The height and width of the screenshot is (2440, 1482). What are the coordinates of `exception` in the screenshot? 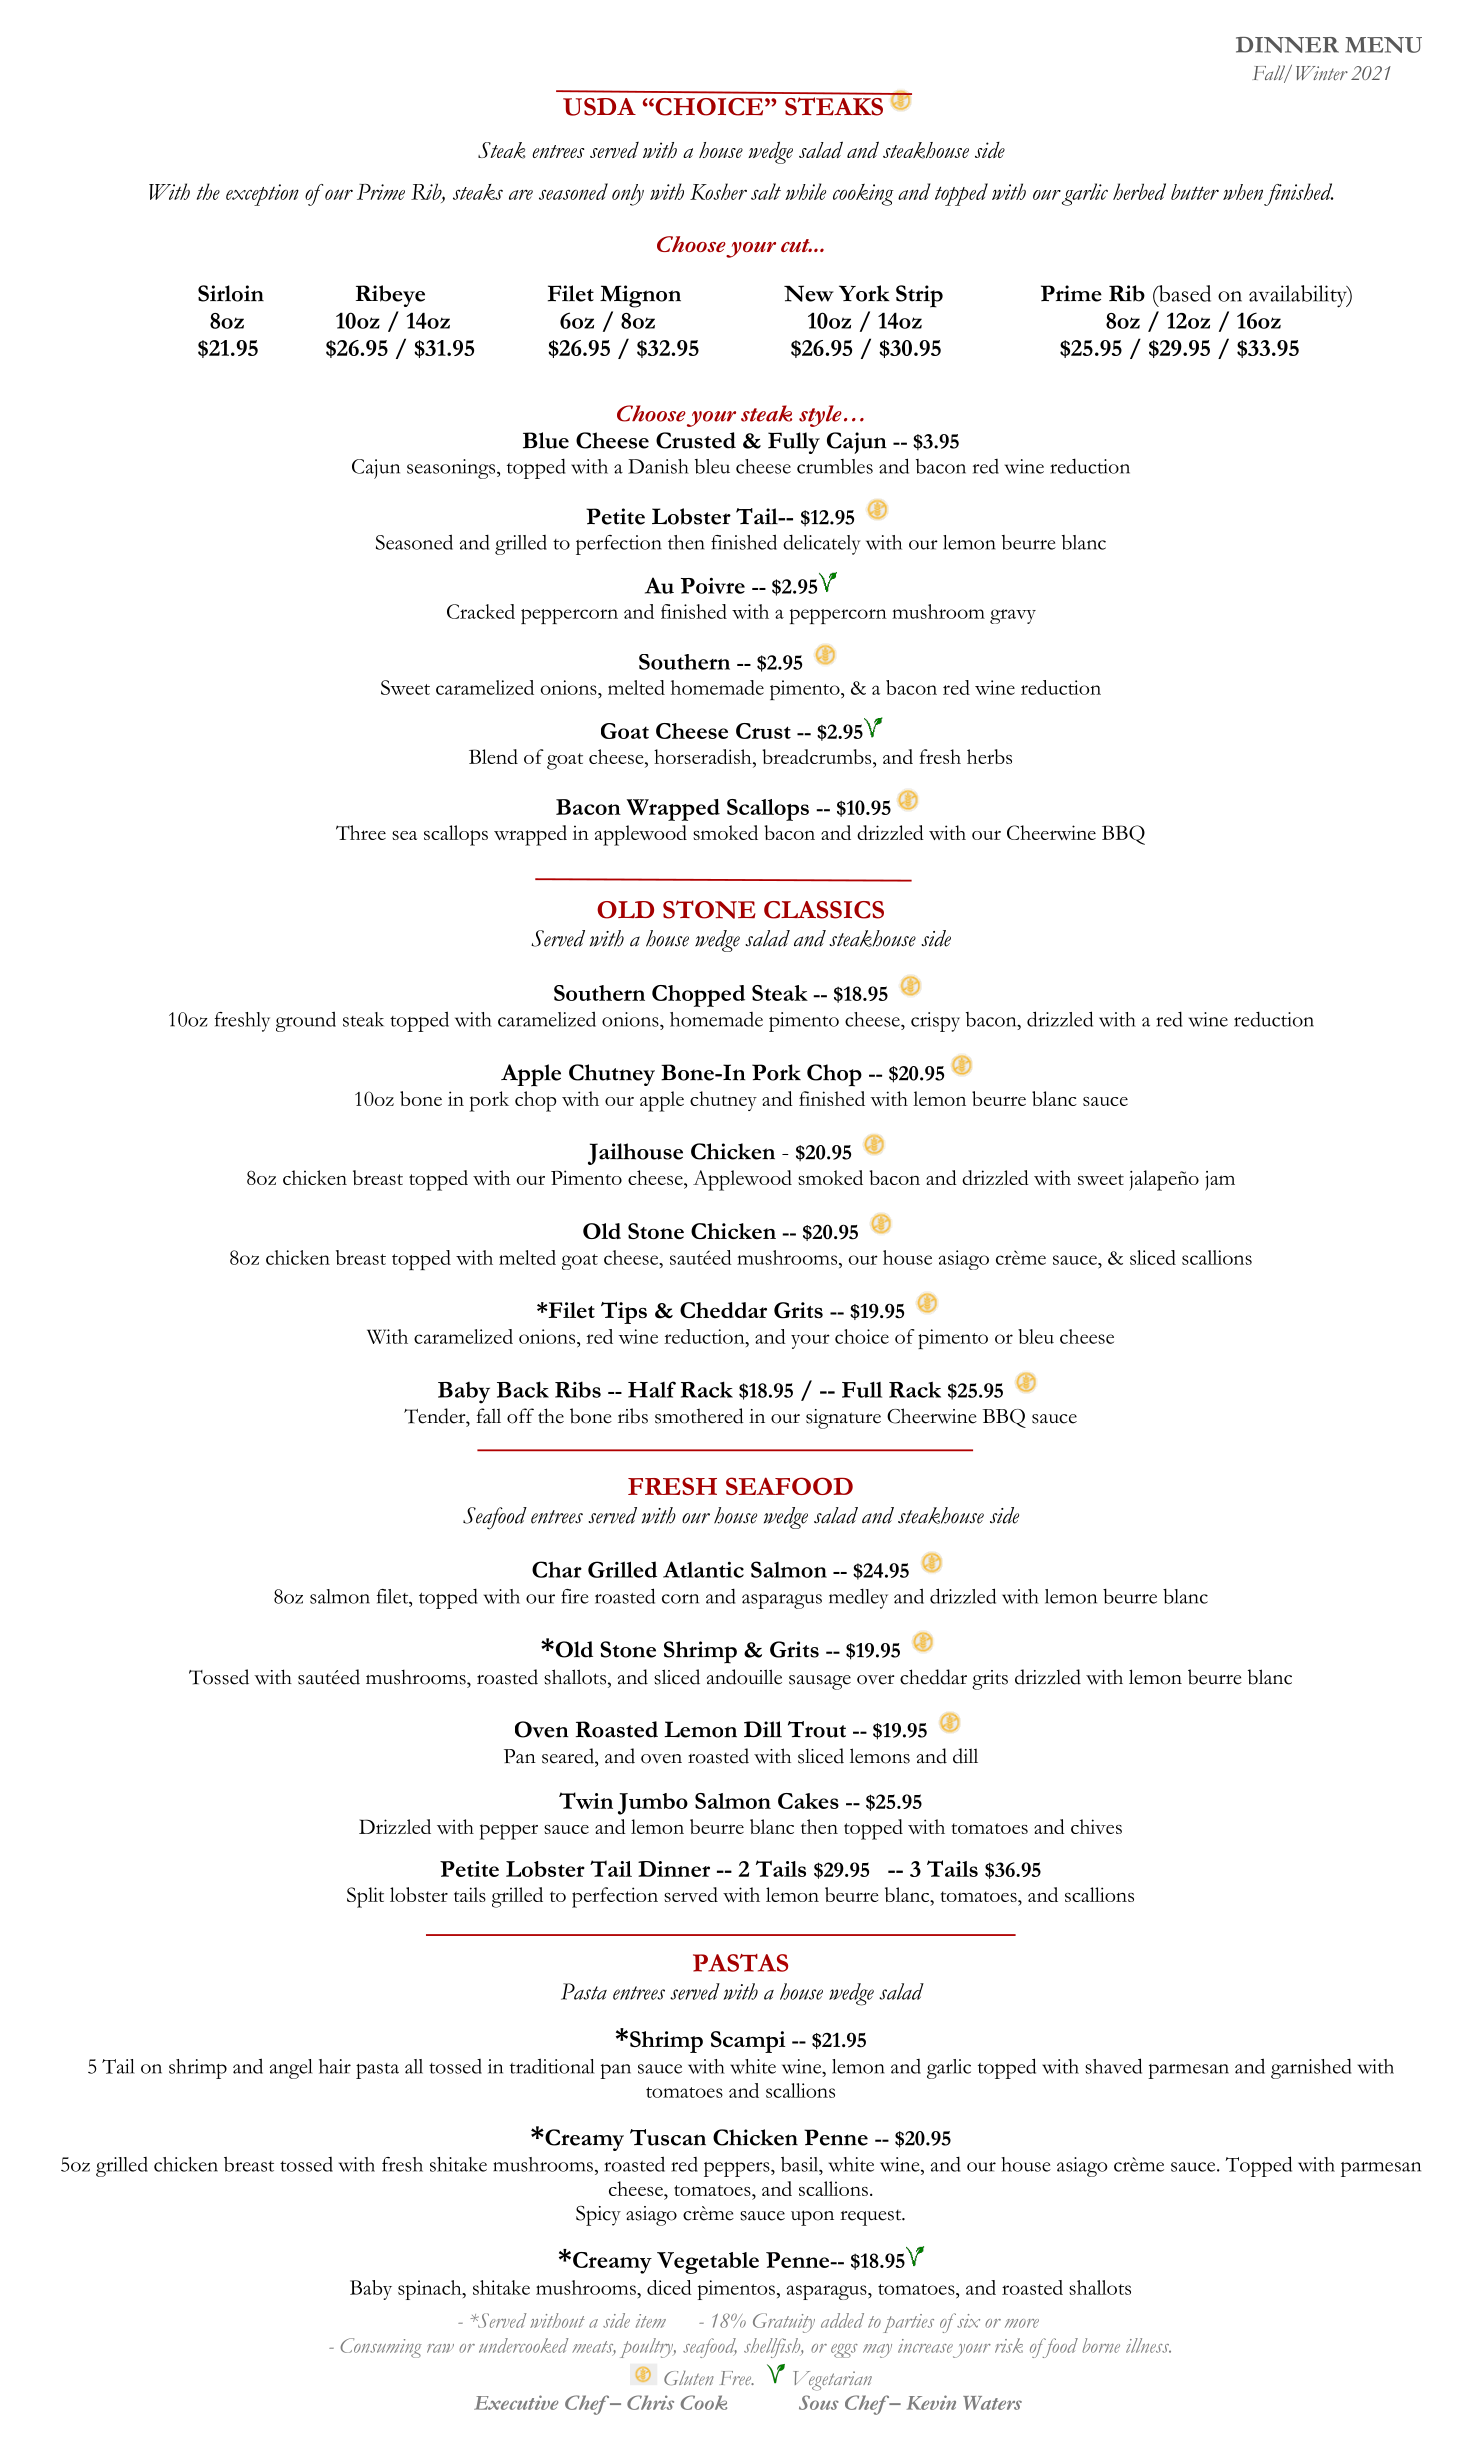 It's located at (262, 195).
